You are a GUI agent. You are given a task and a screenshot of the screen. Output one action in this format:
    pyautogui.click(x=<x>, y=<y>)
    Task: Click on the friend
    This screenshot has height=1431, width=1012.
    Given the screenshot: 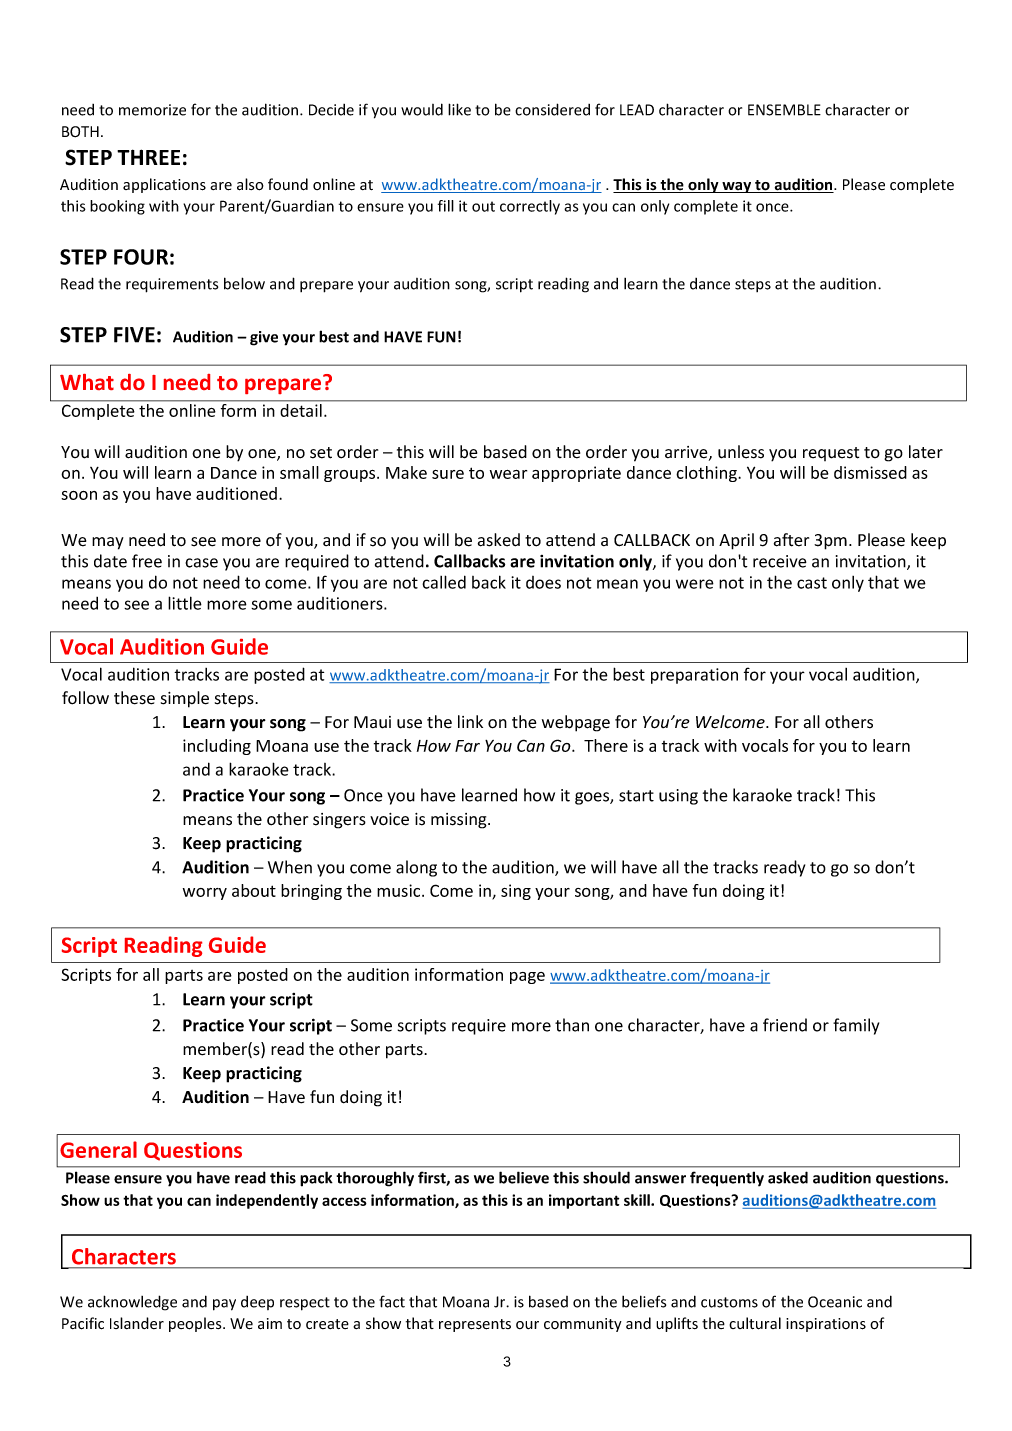 What is the action you would take?
    pyautogui.click(x=785, y=1025)
